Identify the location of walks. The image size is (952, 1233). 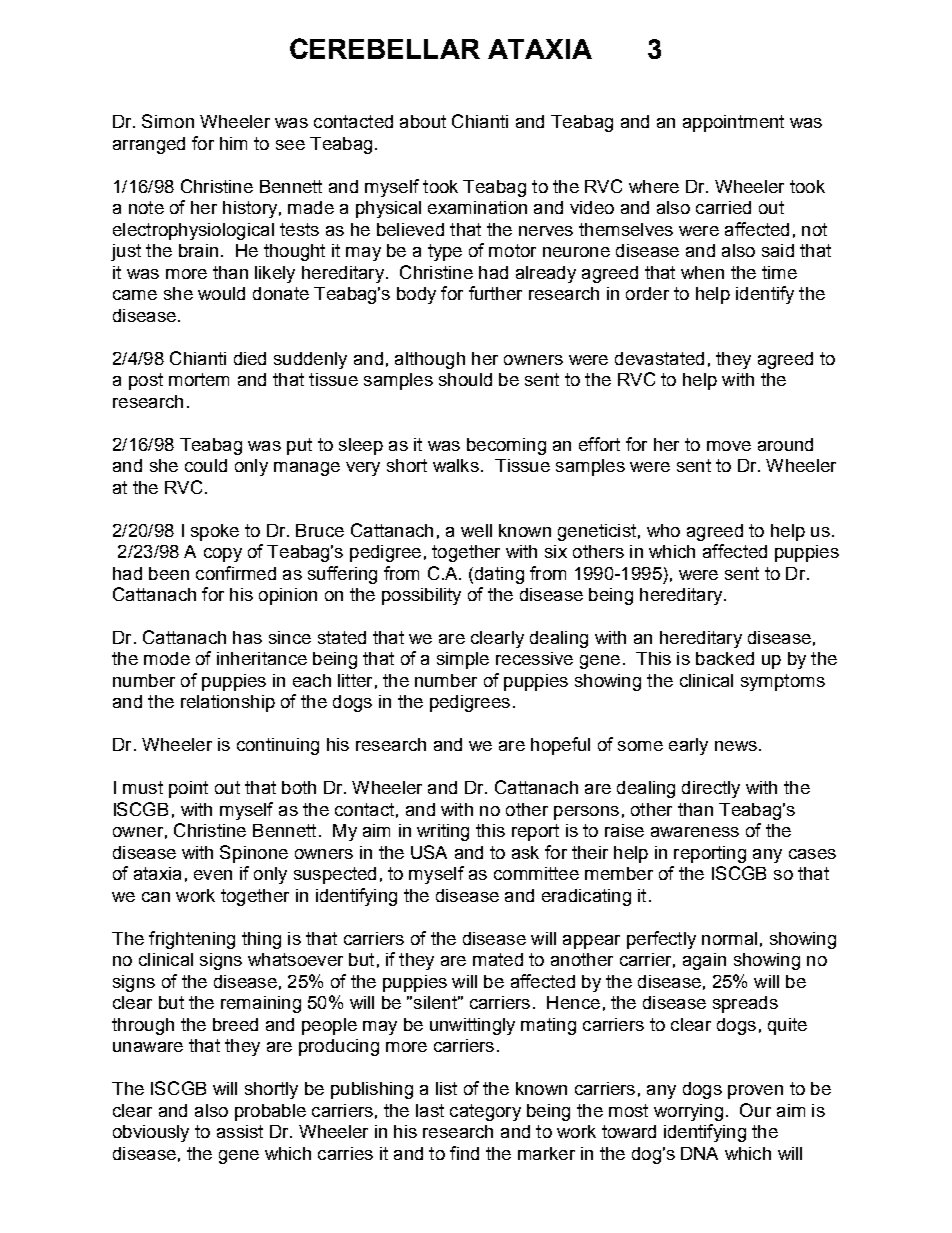
(456, 465).
